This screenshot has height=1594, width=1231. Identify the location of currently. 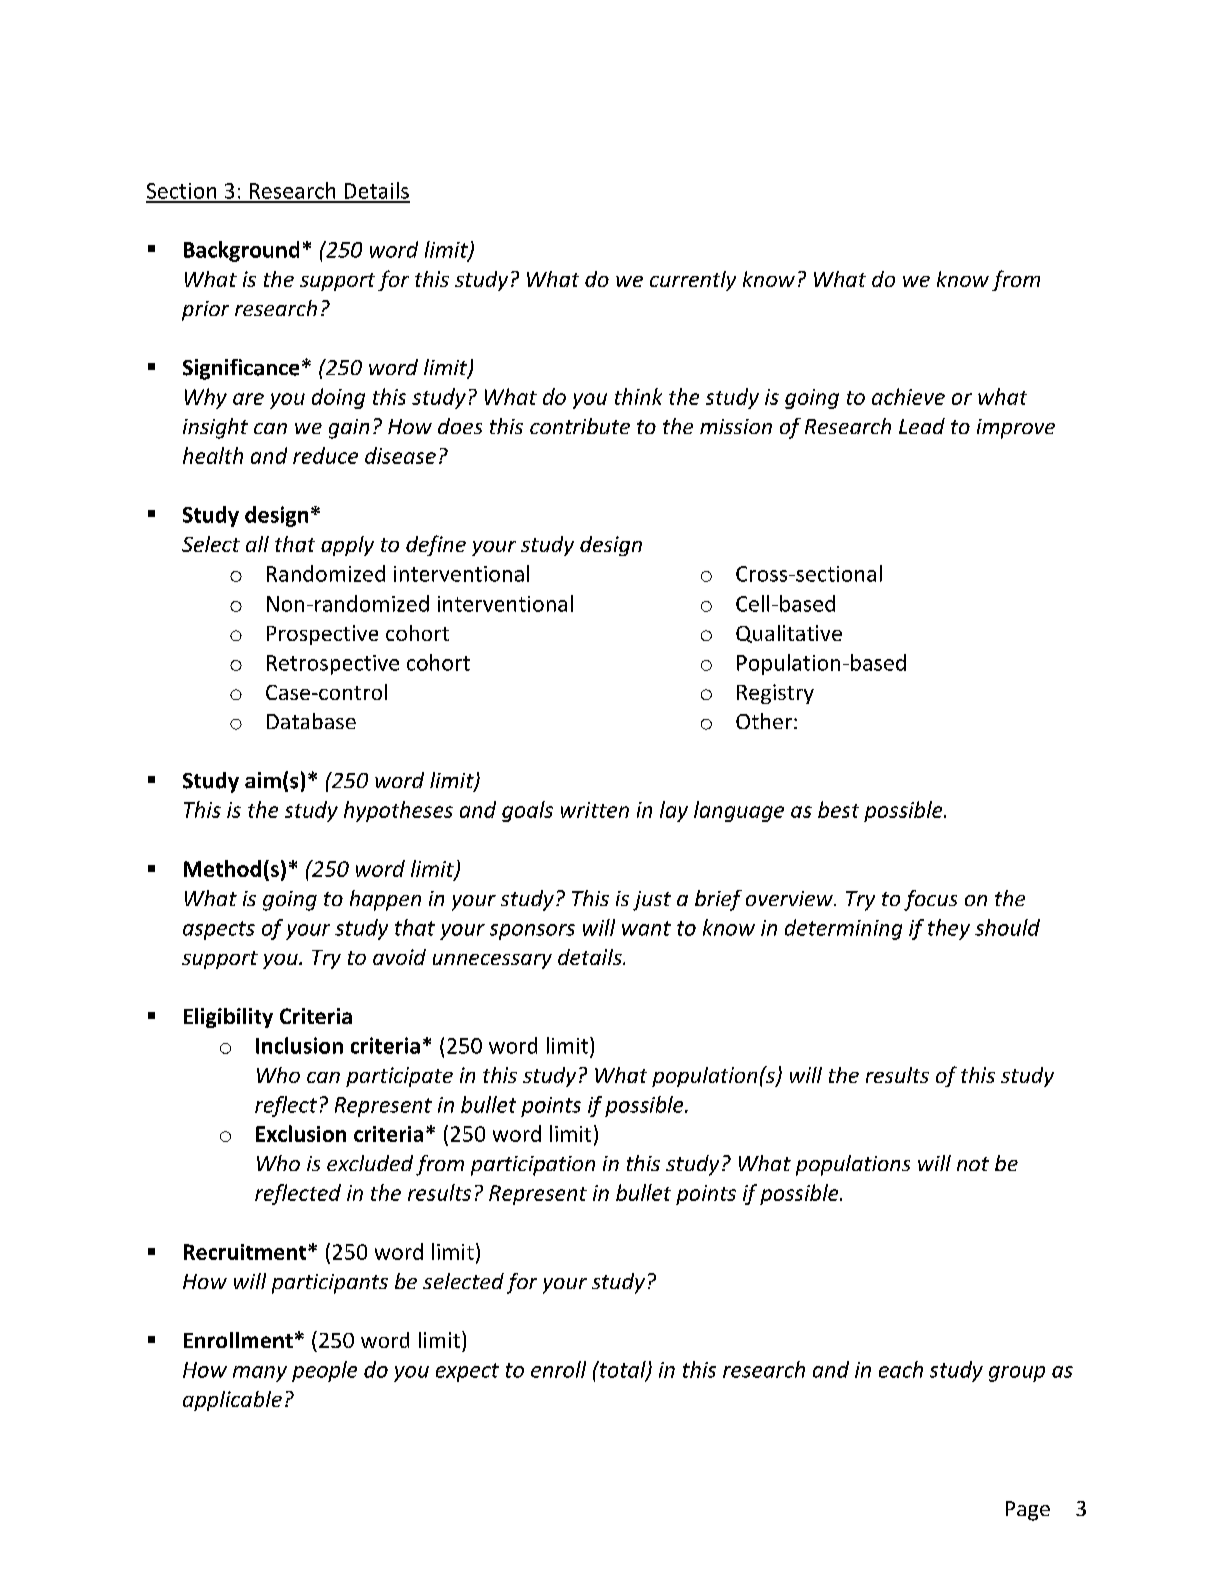
(693, 281).
